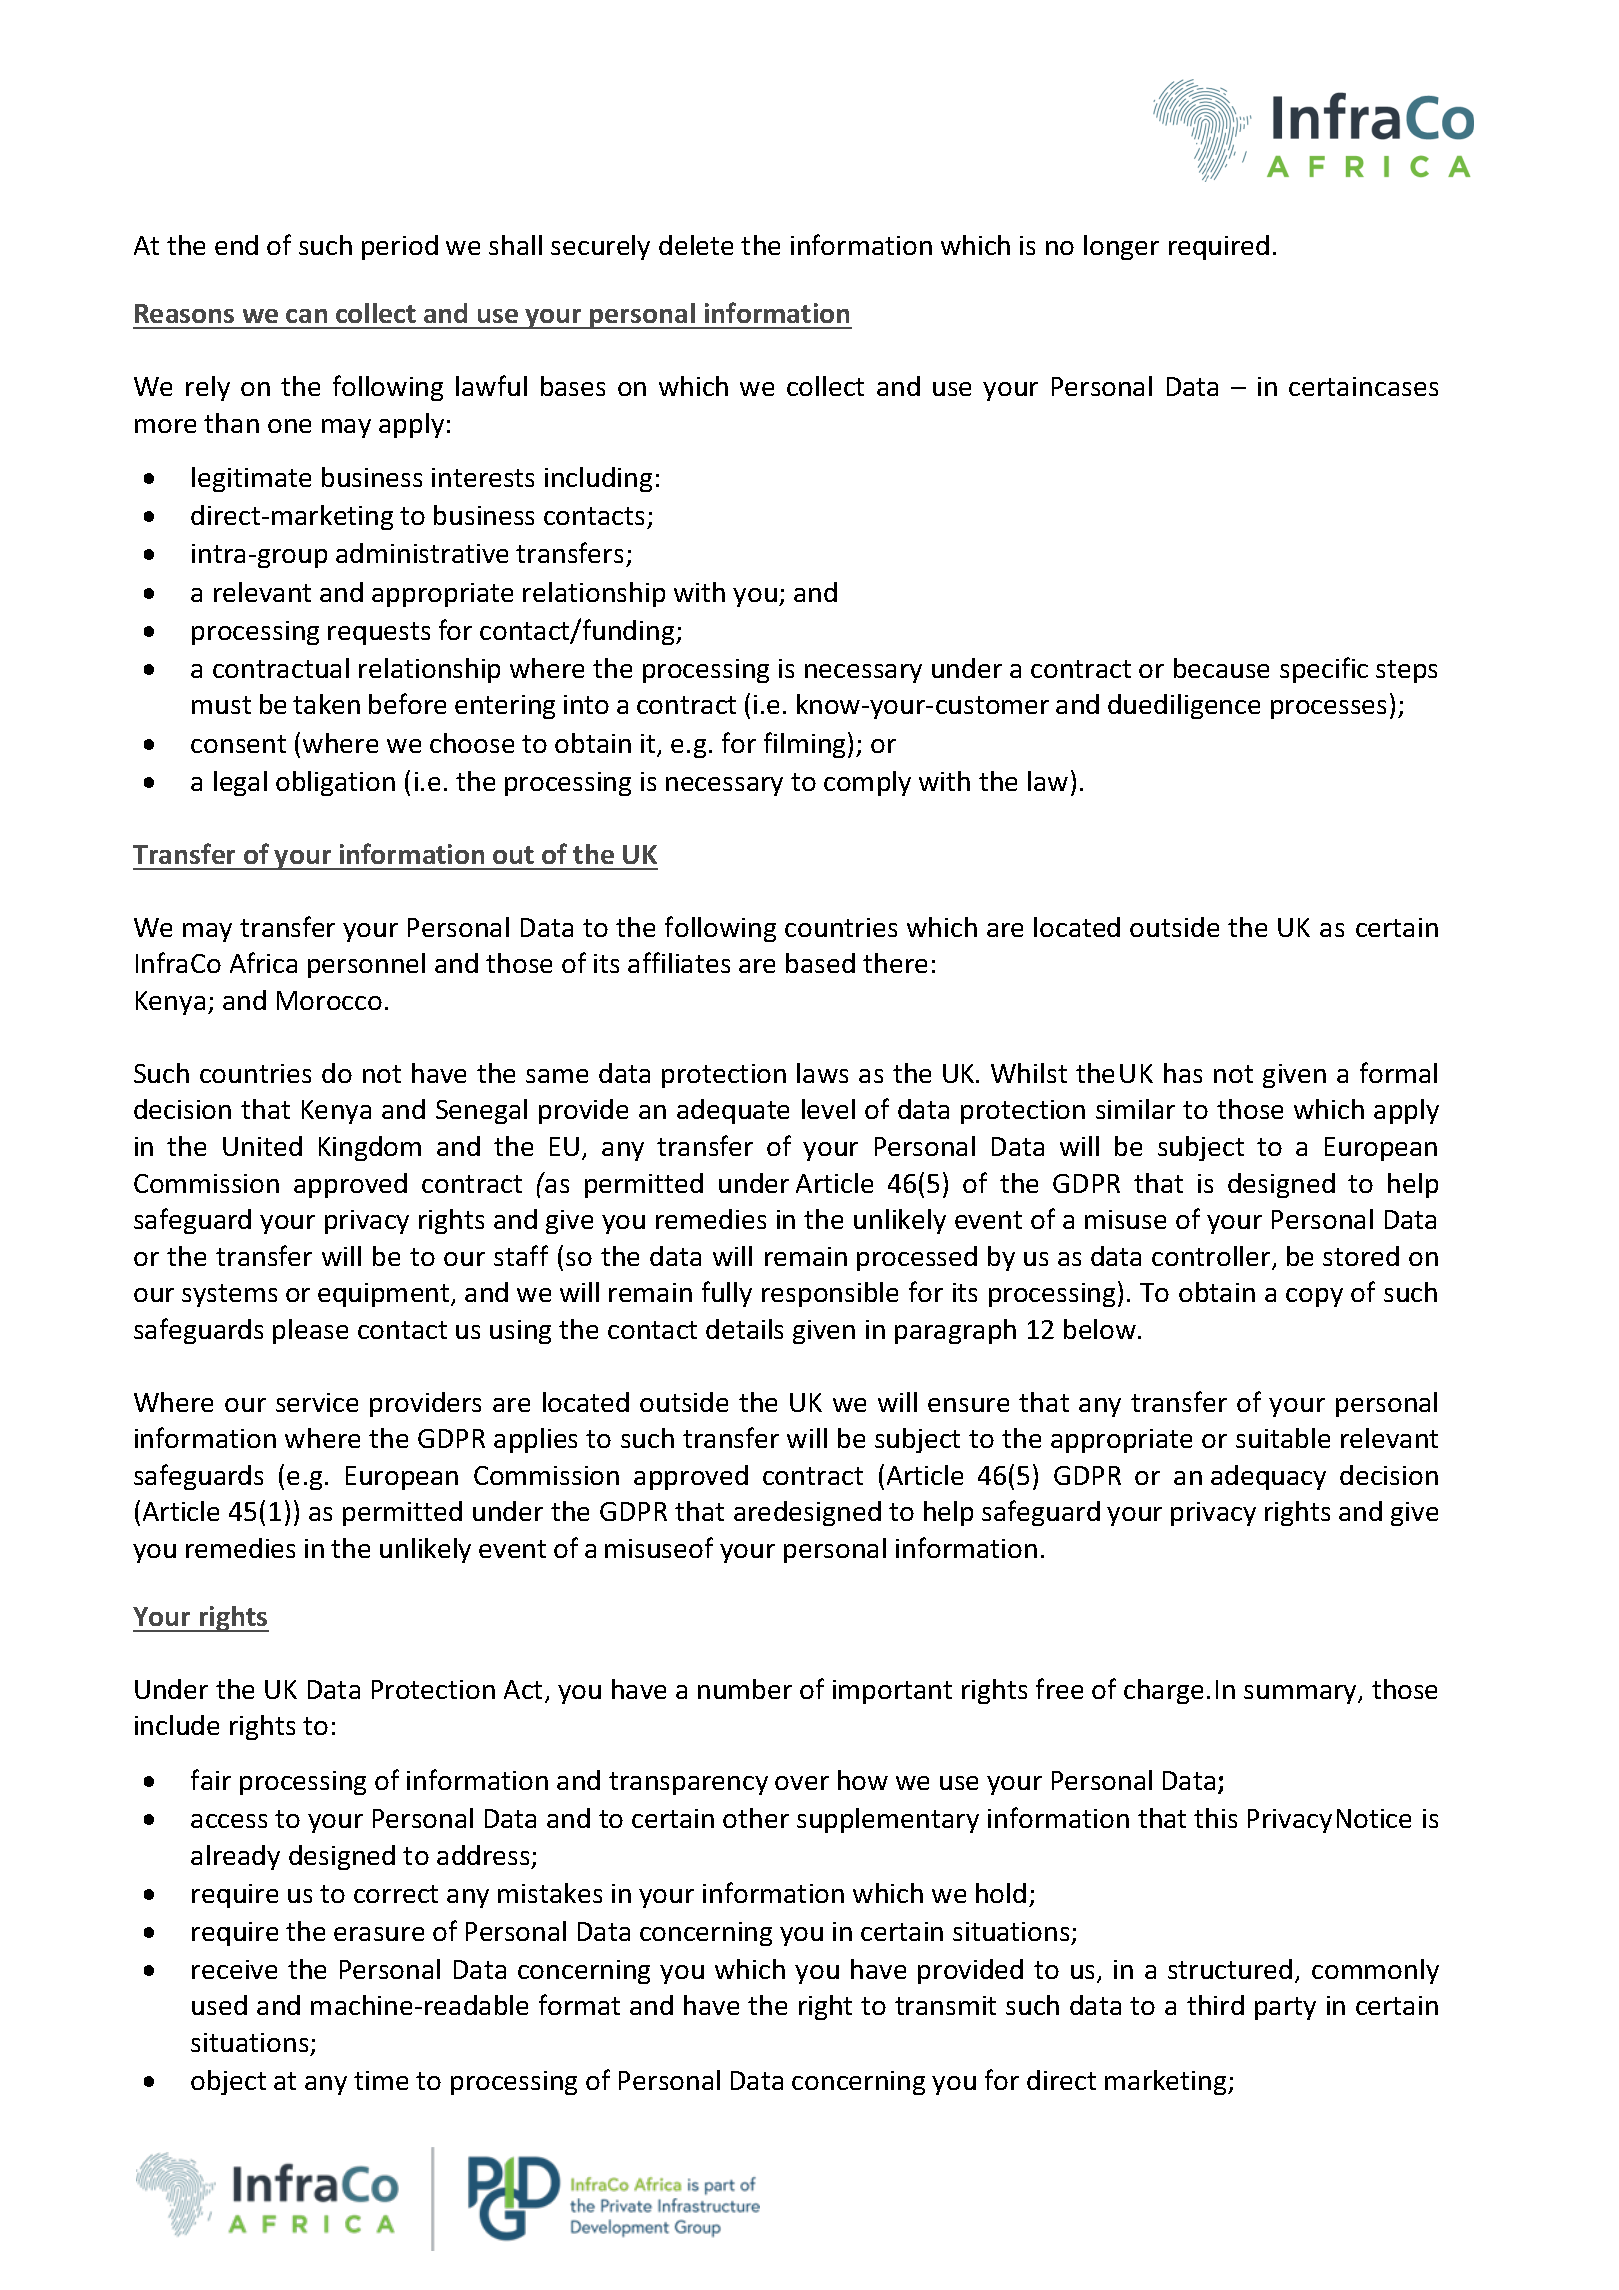 This document has height=2290, width=1619. What do you see at coordinates (1121, 247) in the document?
I see `longer` at bounding box center [1121, 247].
